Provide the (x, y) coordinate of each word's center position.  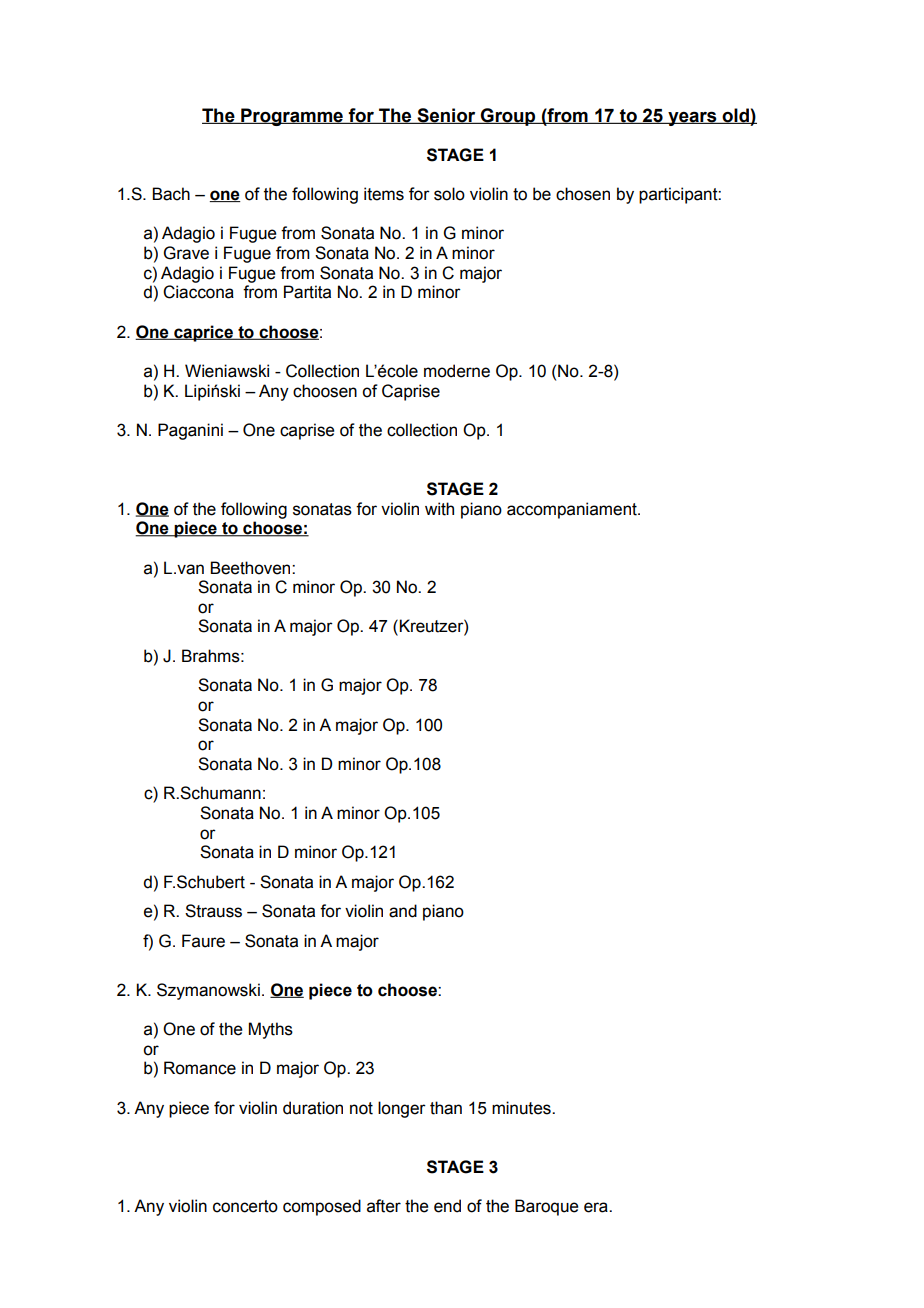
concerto (245, 1206)
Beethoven (251, 568)
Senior (446, 116)
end (447, 1206)
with (439, 509)
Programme (292, 117)
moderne (457, 371)
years (692, 118)
